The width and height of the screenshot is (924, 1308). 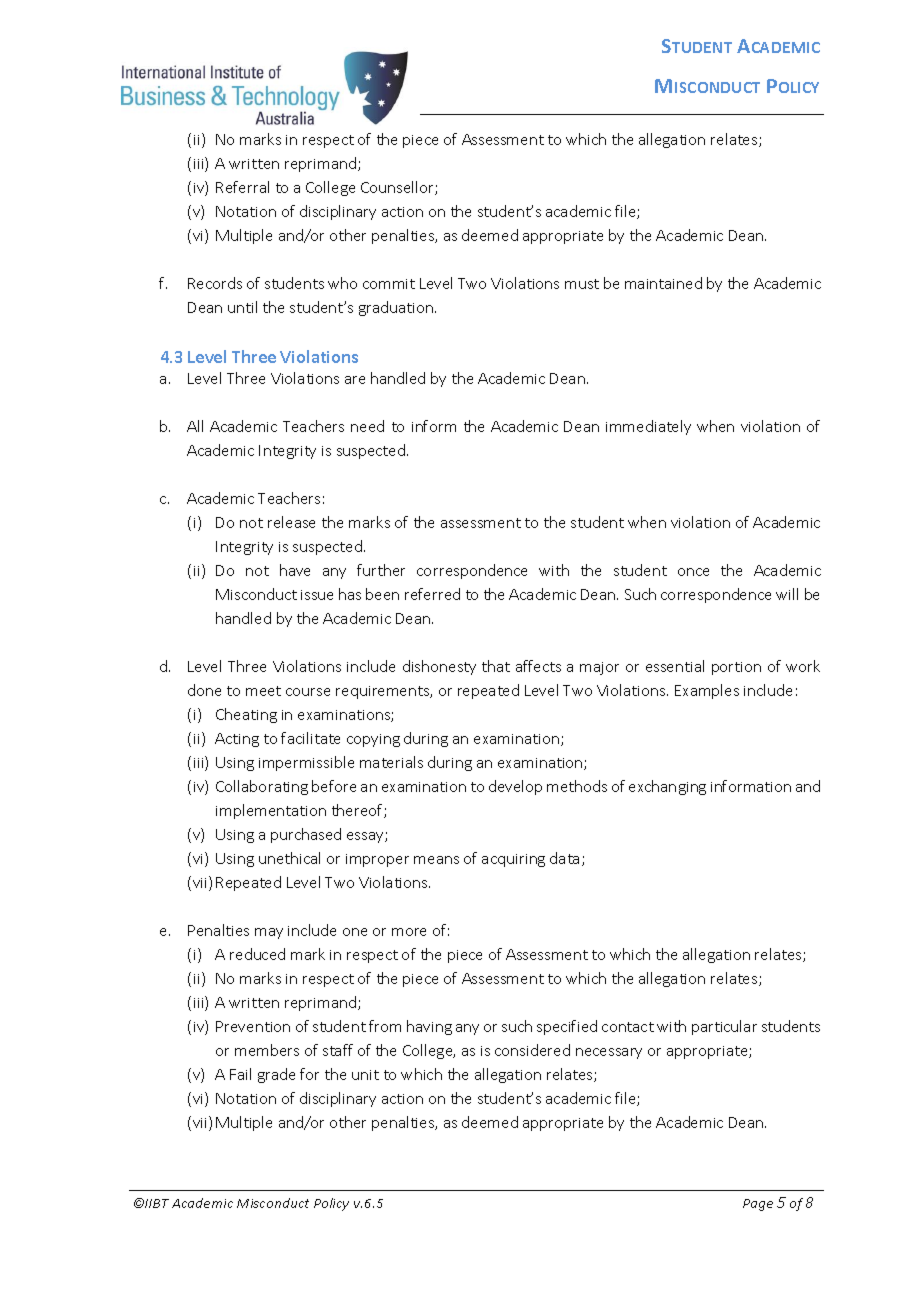 What do you see at coordinates (276, 1075) in the screenshot?
I see `grade` at bounding box center [276, 1075].
